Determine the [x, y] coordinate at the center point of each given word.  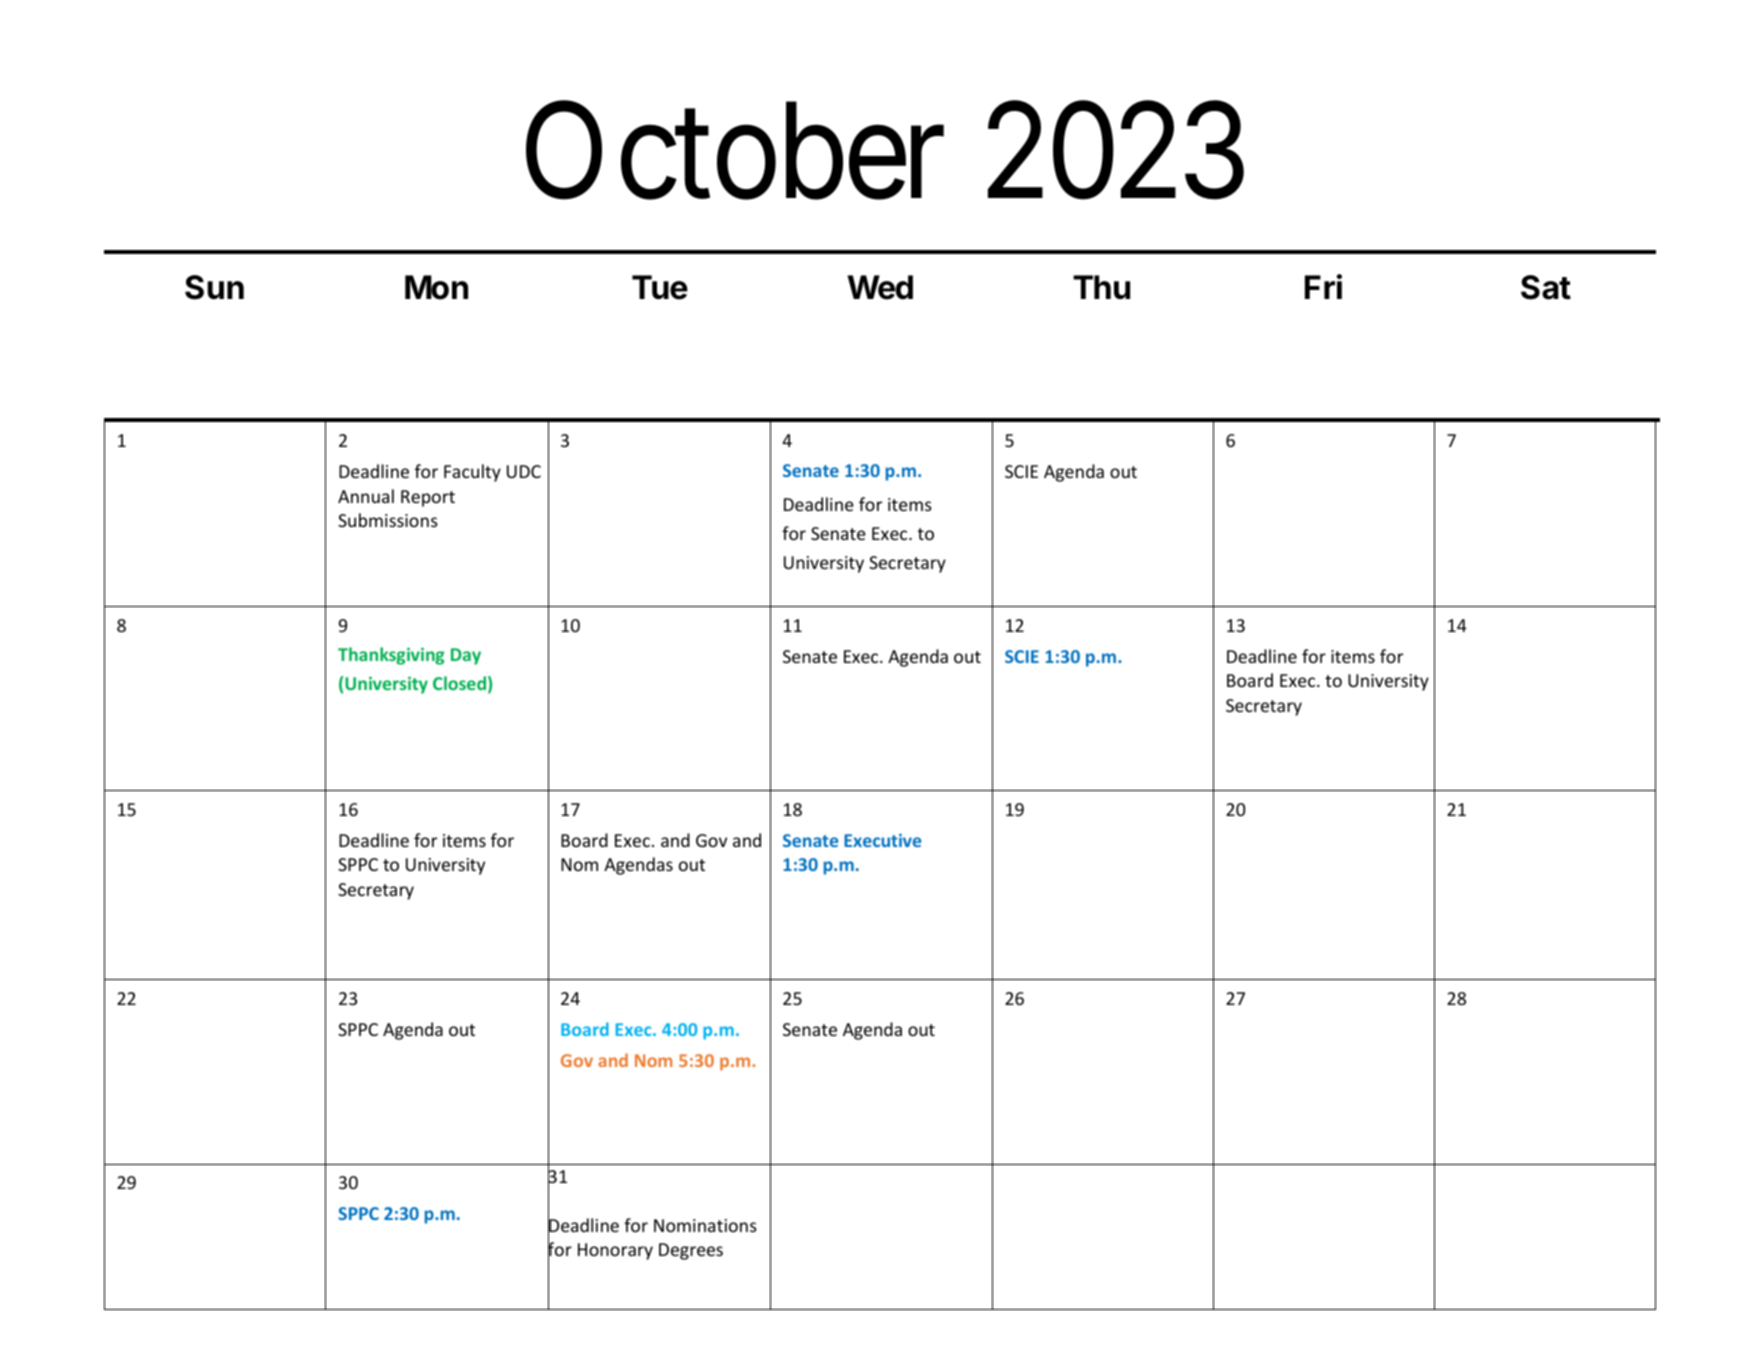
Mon [436, 287]
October [735, 152]
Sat [1546, 287]
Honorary [615, 1251]
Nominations [705, 1225]
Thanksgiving [391, 656]
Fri [1323, 286]
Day [466, 656]
